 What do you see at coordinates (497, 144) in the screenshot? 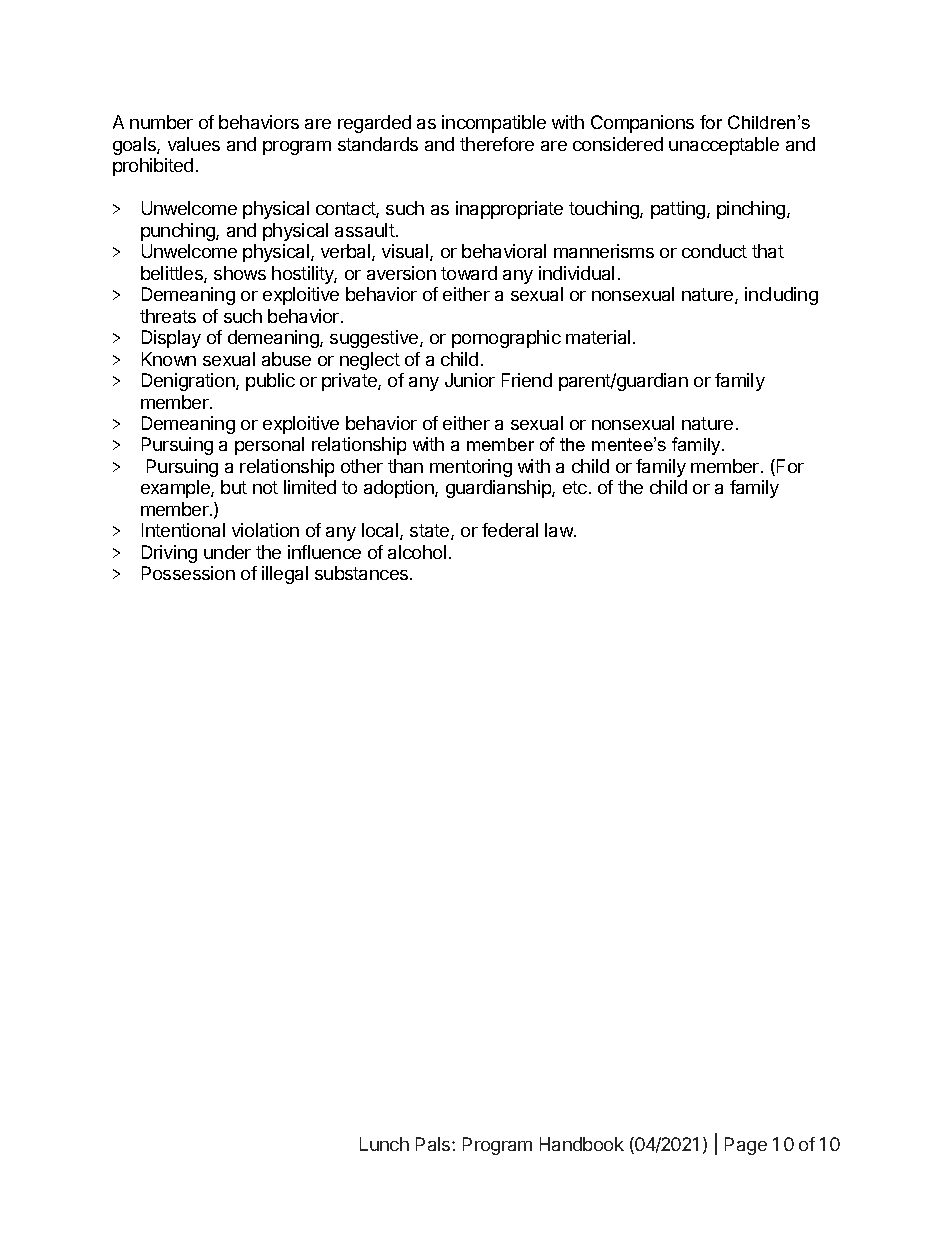
I see `therefore` at bounding box center [497, 144].
